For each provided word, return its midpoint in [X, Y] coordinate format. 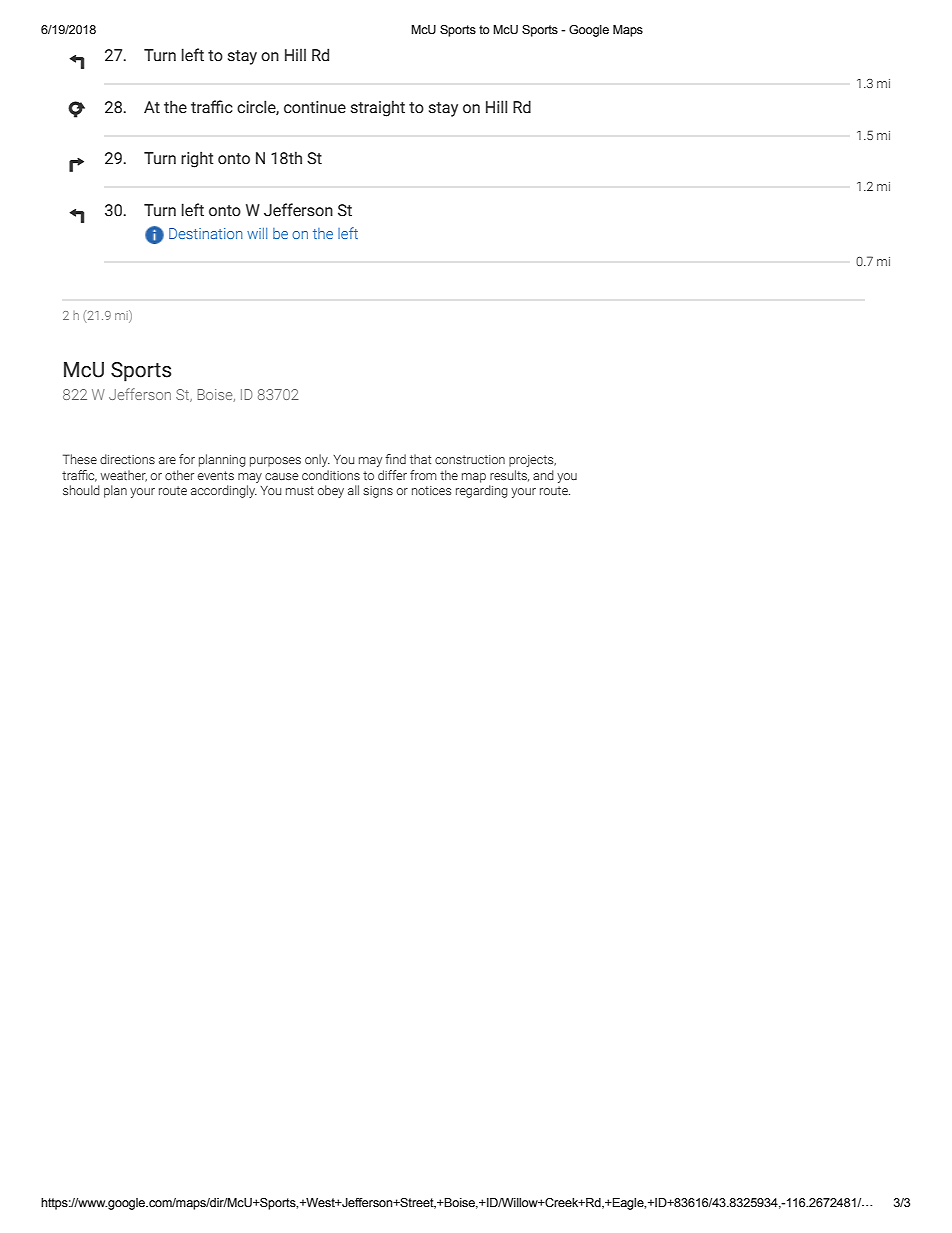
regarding [482, 490]
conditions [331, 475]
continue [315, 107]
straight [378, 108]
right [197, 159]
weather [124, 476]
